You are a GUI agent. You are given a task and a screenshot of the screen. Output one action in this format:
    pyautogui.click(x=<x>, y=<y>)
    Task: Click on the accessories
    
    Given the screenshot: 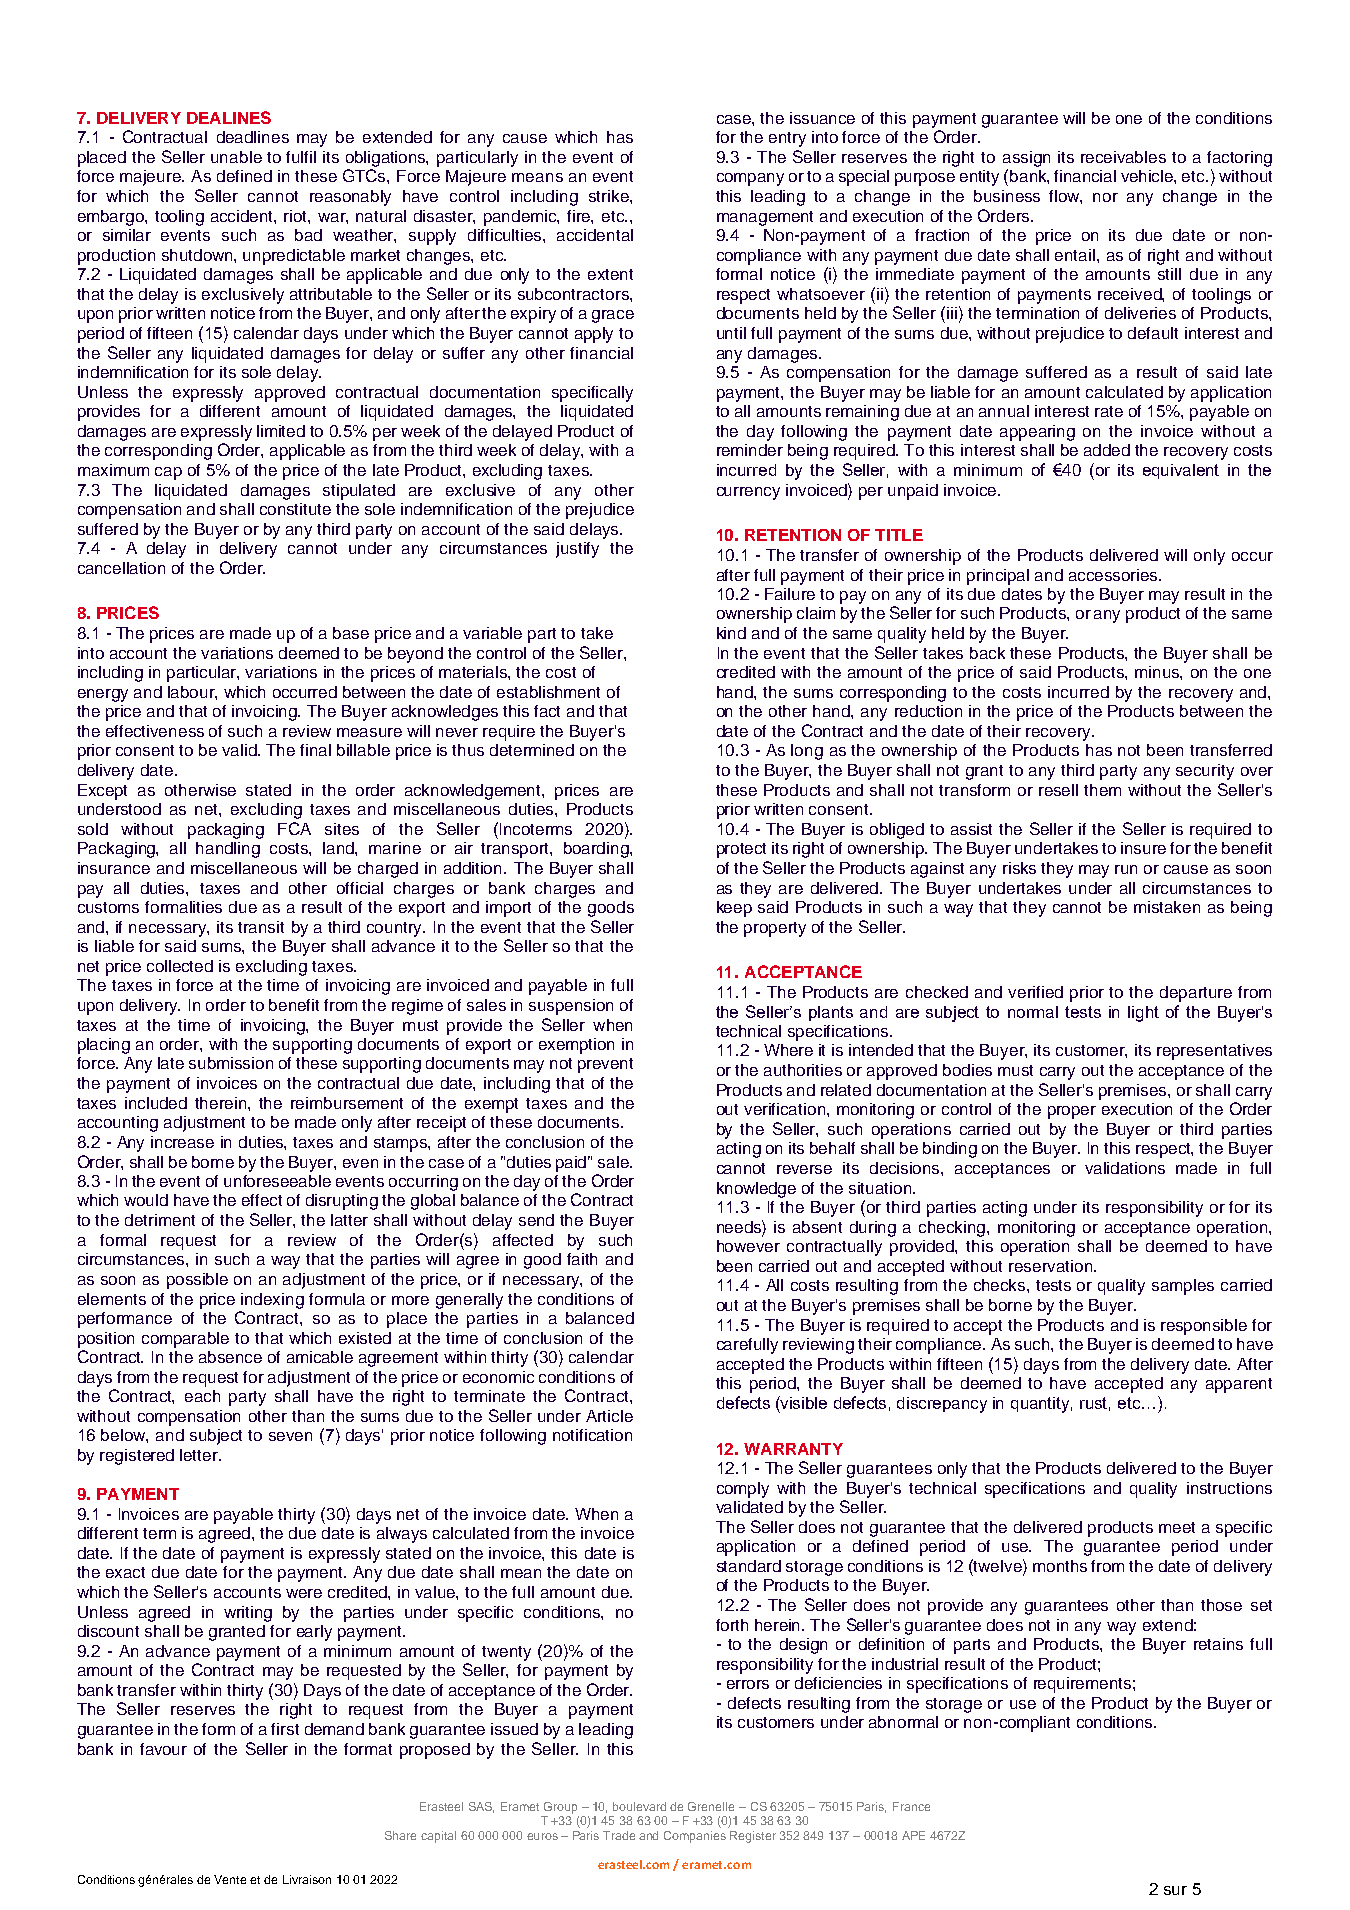 What is the action you would take?
    pyautogui.click(x=1114, y=575)
